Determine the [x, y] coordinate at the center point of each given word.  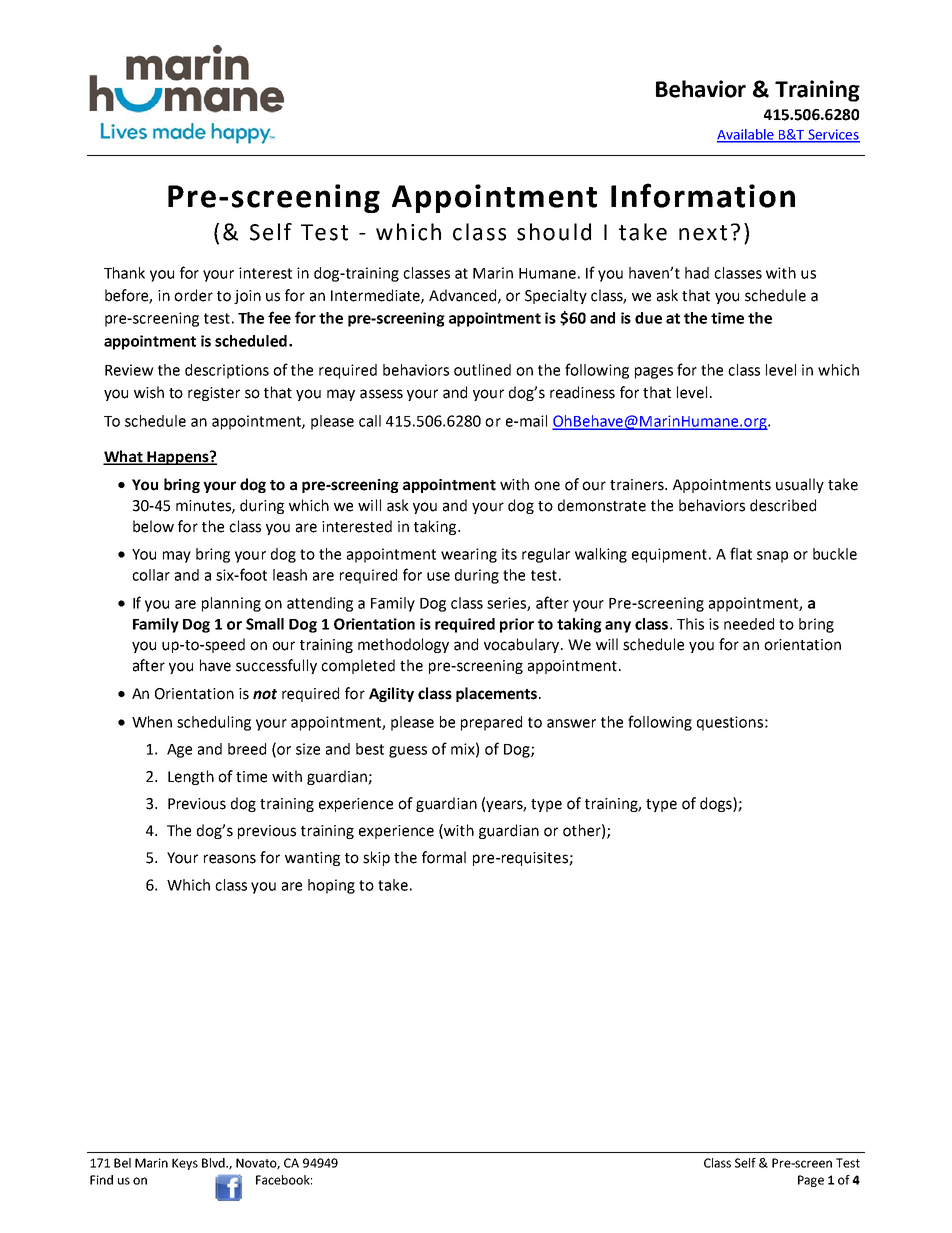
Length [191, 777]
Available [746, 135]
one [547, 486]
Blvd [214, 1163]
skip [376, 858]
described [783, 505]
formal [444, 857]
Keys [185, 1164]
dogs [717, 804]
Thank [124, 273]
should [554, 232]
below [153, 526]
